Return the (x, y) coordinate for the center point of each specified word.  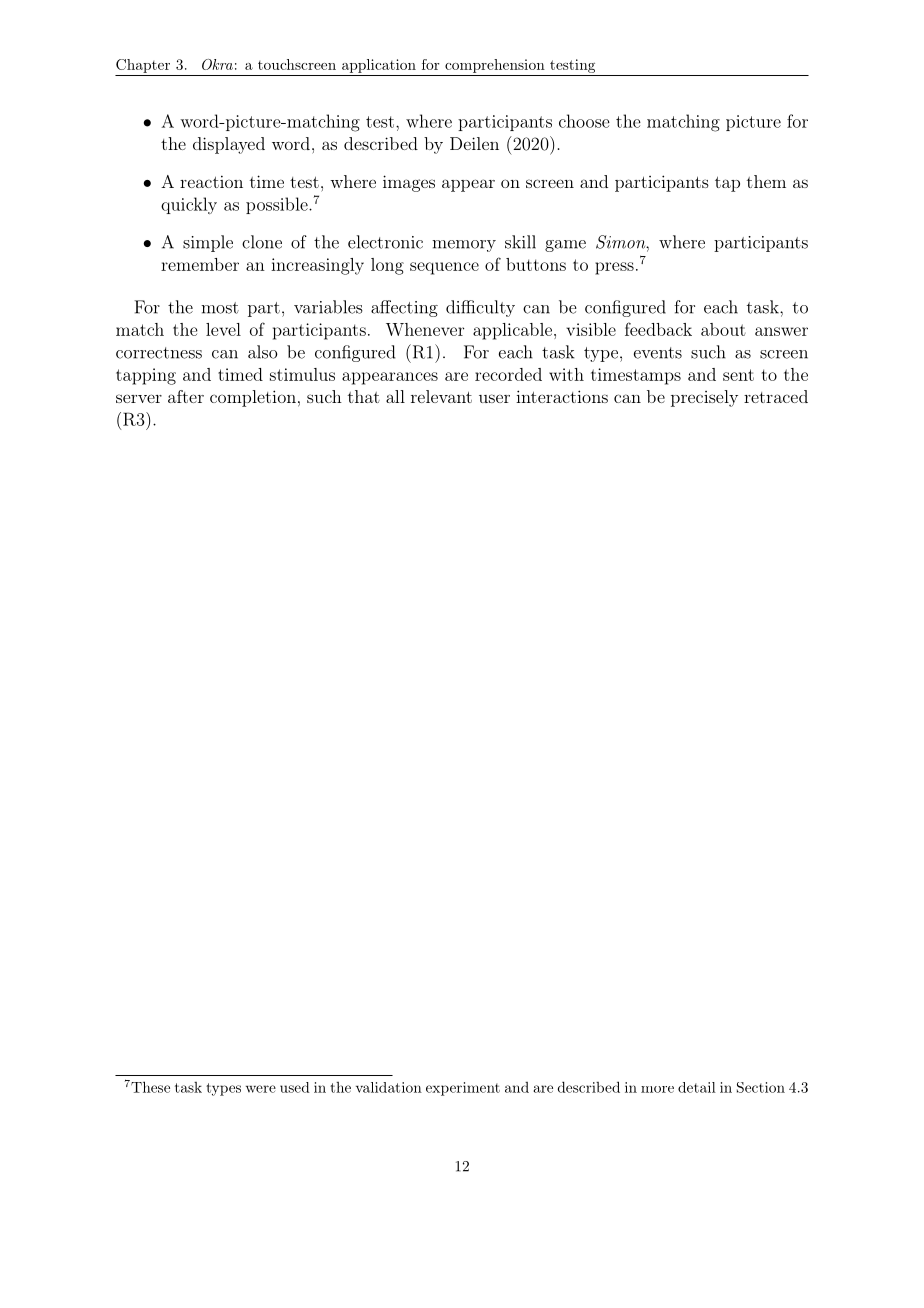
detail (697, 1087)
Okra (217, 64)
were (261, 1089)
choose (584, 121)
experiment (463, 1089)
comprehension (495, 66)
